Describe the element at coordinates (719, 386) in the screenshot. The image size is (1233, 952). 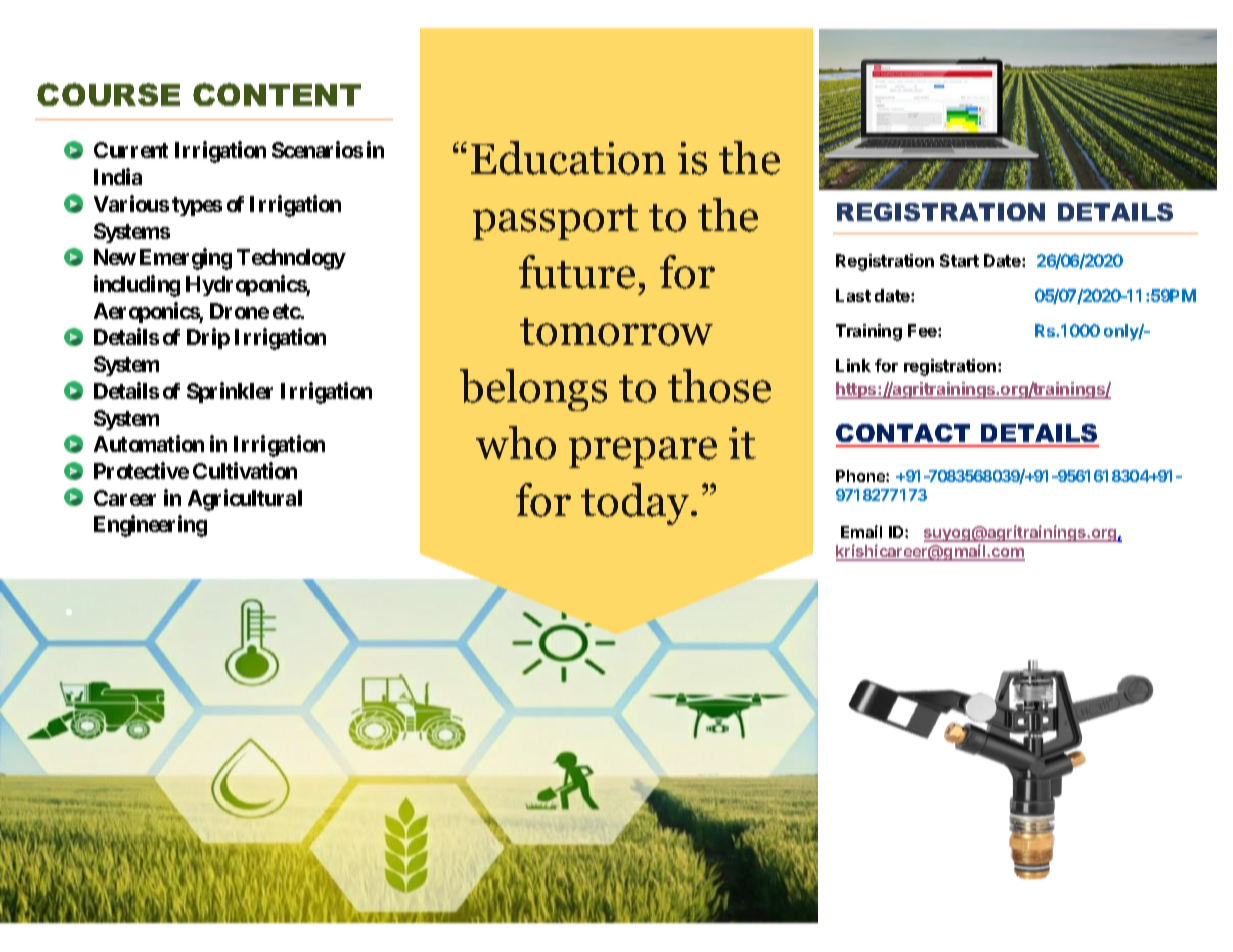
I see `those` at that location.
